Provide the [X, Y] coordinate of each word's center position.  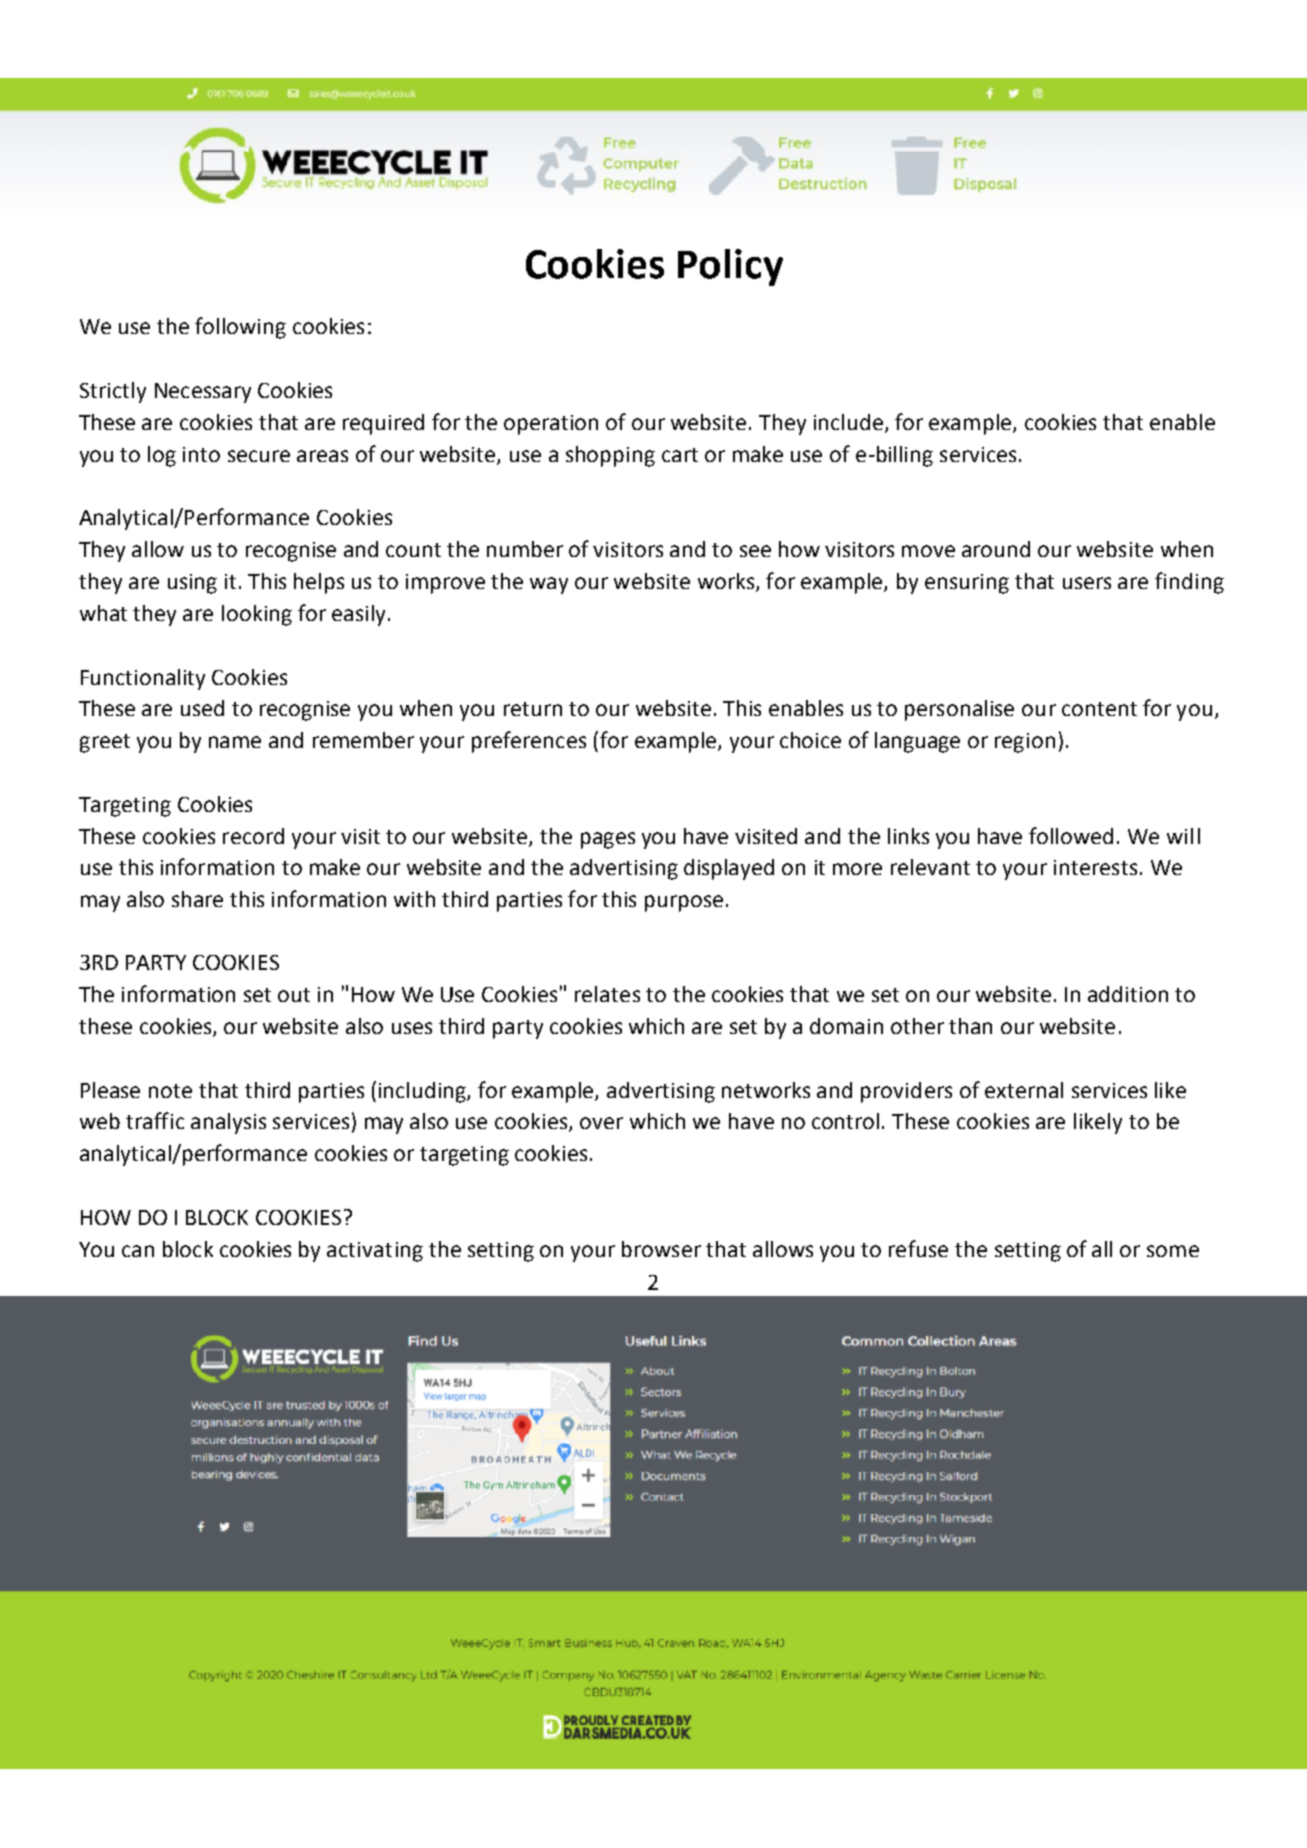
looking [257, 615]
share [197, 899]
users [1087, 583]
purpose [684, 903]
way [549, 585]
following [240, 328]
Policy [730, 267]
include [848, 422]
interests [1095, 867]
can [138, 1251]
